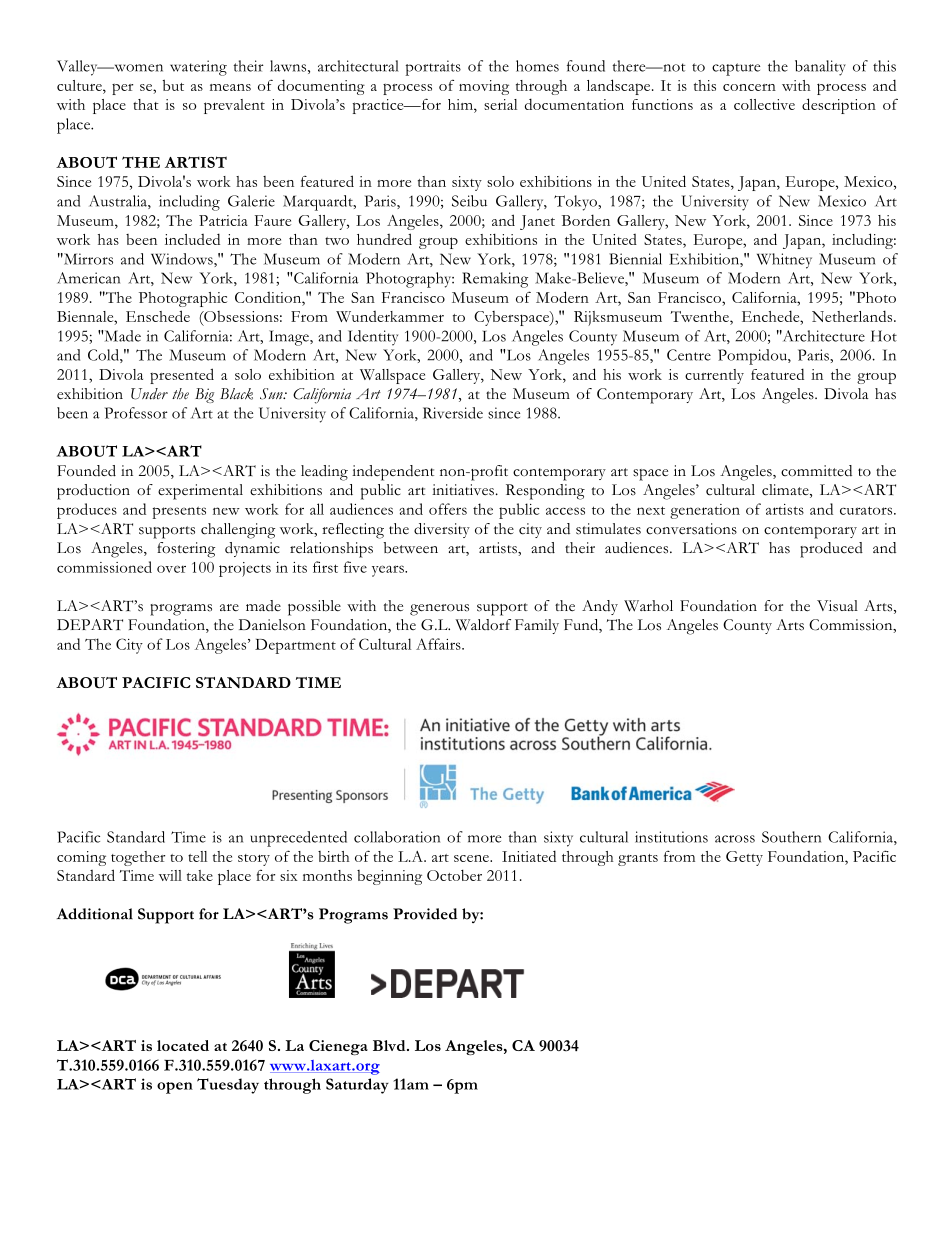  Describe the element at coordinates (461, 104) in the image. I see `him` at that location.
